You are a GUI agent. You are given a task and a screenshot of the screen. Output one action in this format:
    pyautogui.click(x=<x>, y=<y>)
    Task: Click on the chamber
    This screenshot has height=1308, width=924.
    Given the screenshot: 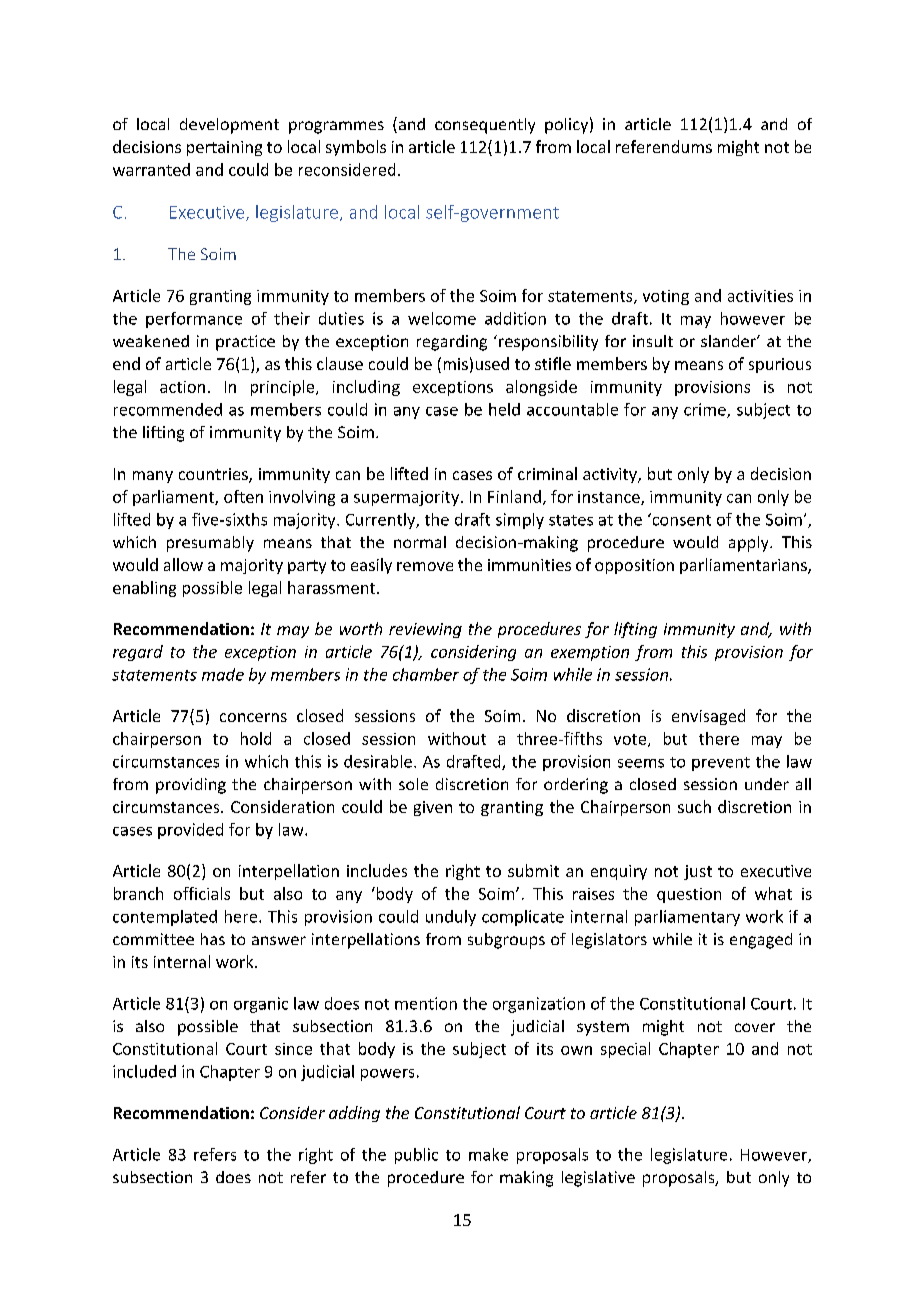 What is the action you would take?
    pyautogui.click(x=426, y=674)
